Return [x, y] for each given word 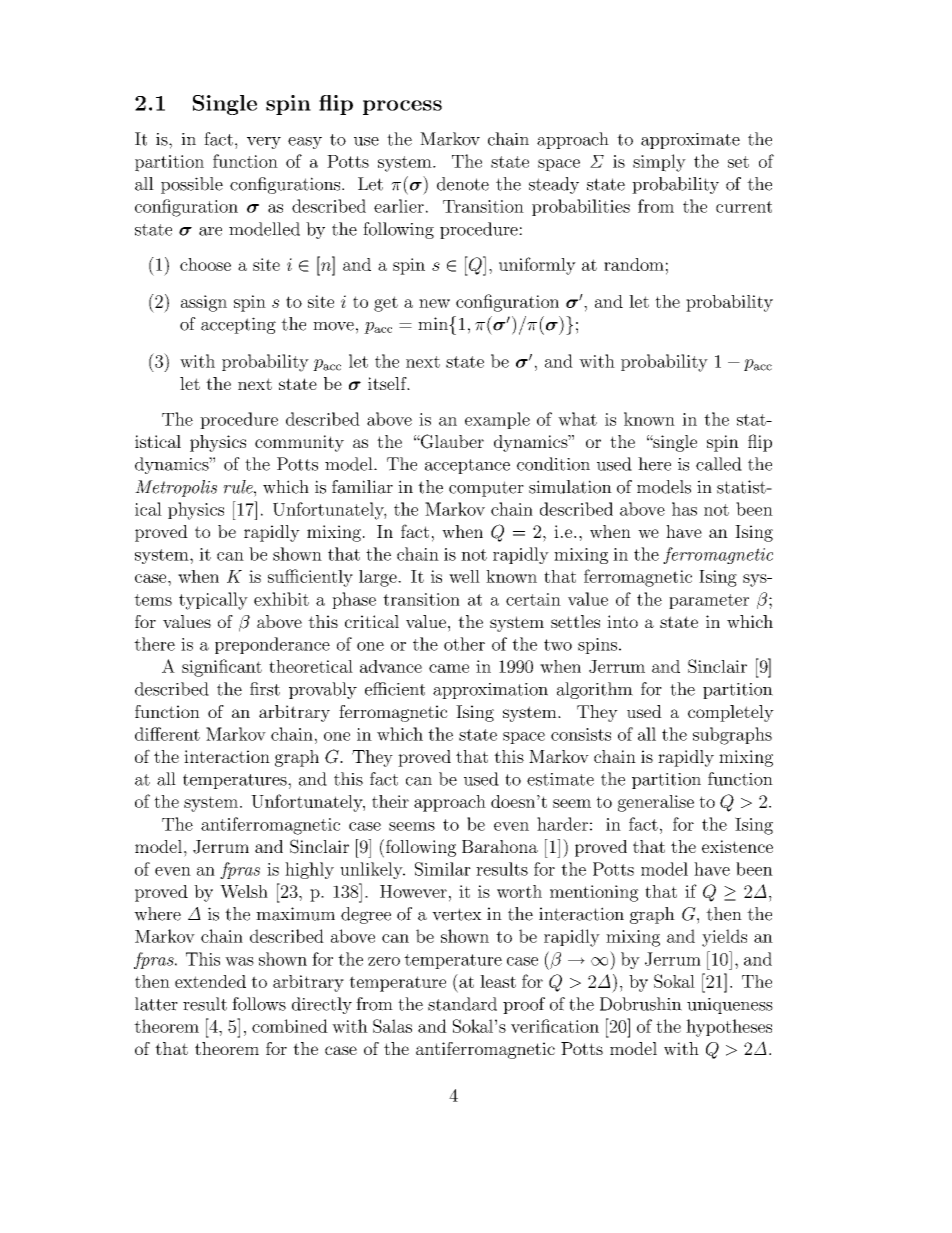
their [390, 801]
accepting [238, 325]
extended [210, 981]
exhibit [281, 599]
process [402, 107]
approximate [690, 141]
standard [462, 1004]
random [634, 264]
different [167, 734]
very [264, 143]
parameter [709, 601]
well [464, 576]
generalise [656, 803]
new [434, 303]
